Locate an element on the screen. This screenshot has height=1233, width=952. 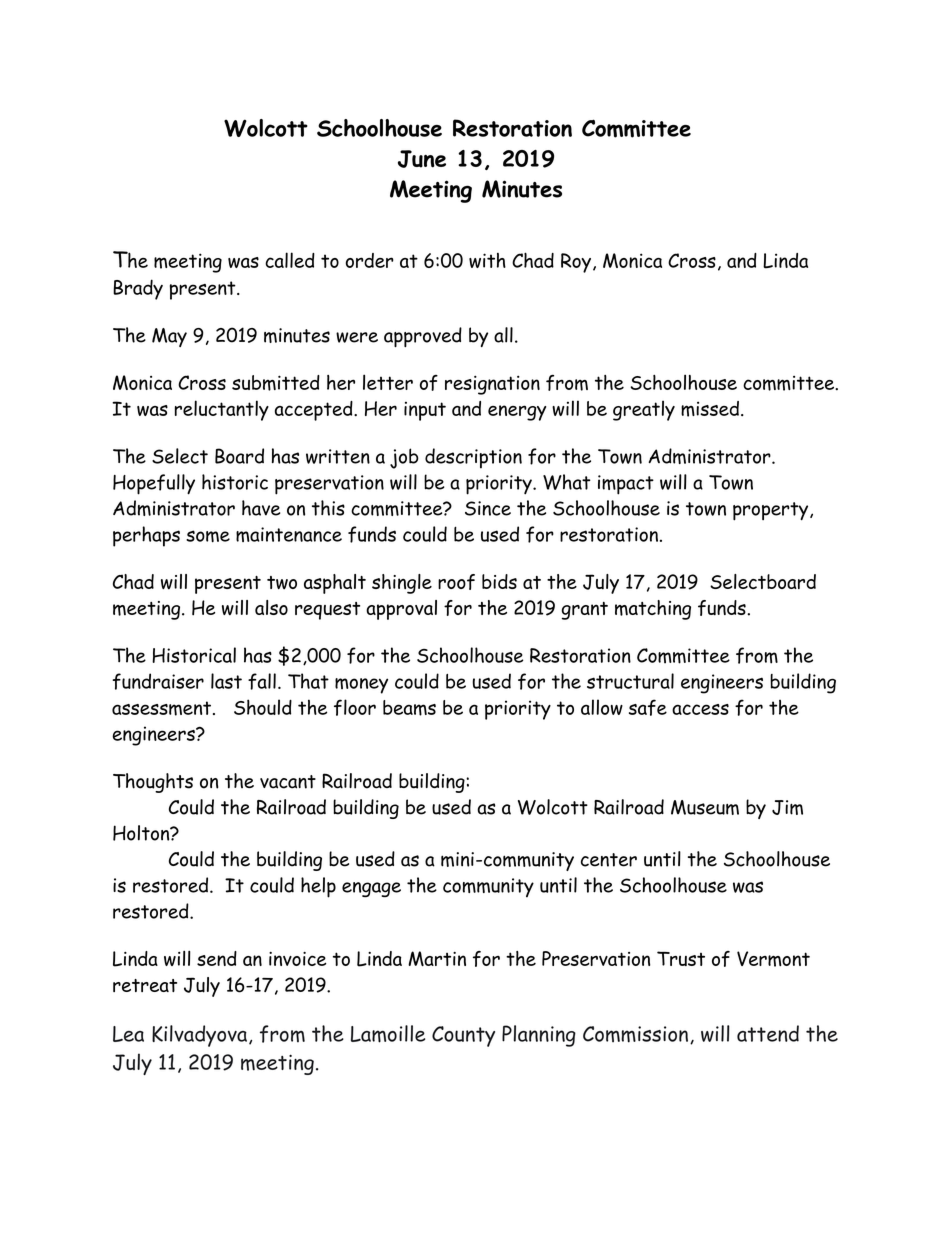
Roy is located at coordinates (576, 263).
